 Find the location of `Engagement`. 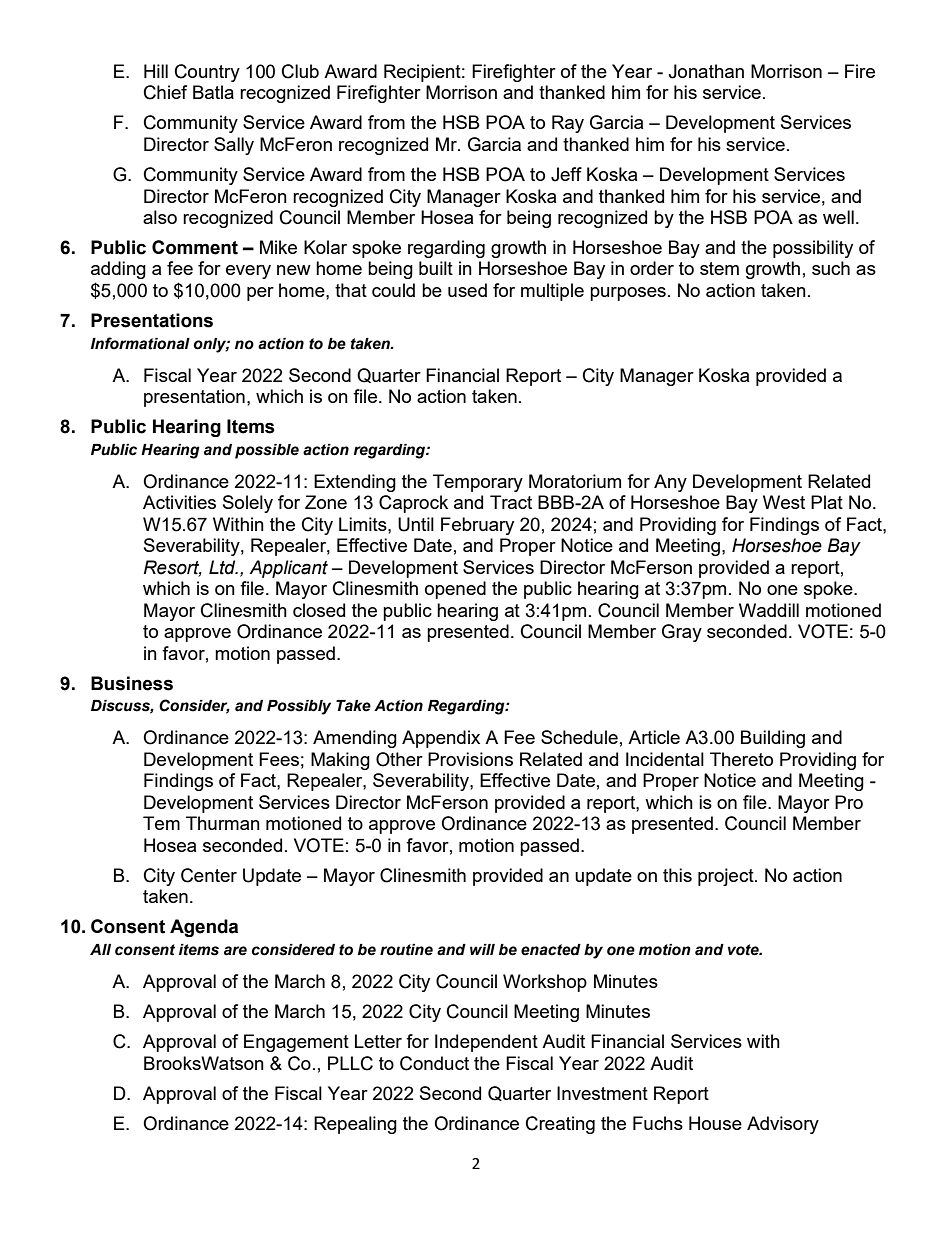

Engagement is located at coordinates (296, 1043).
